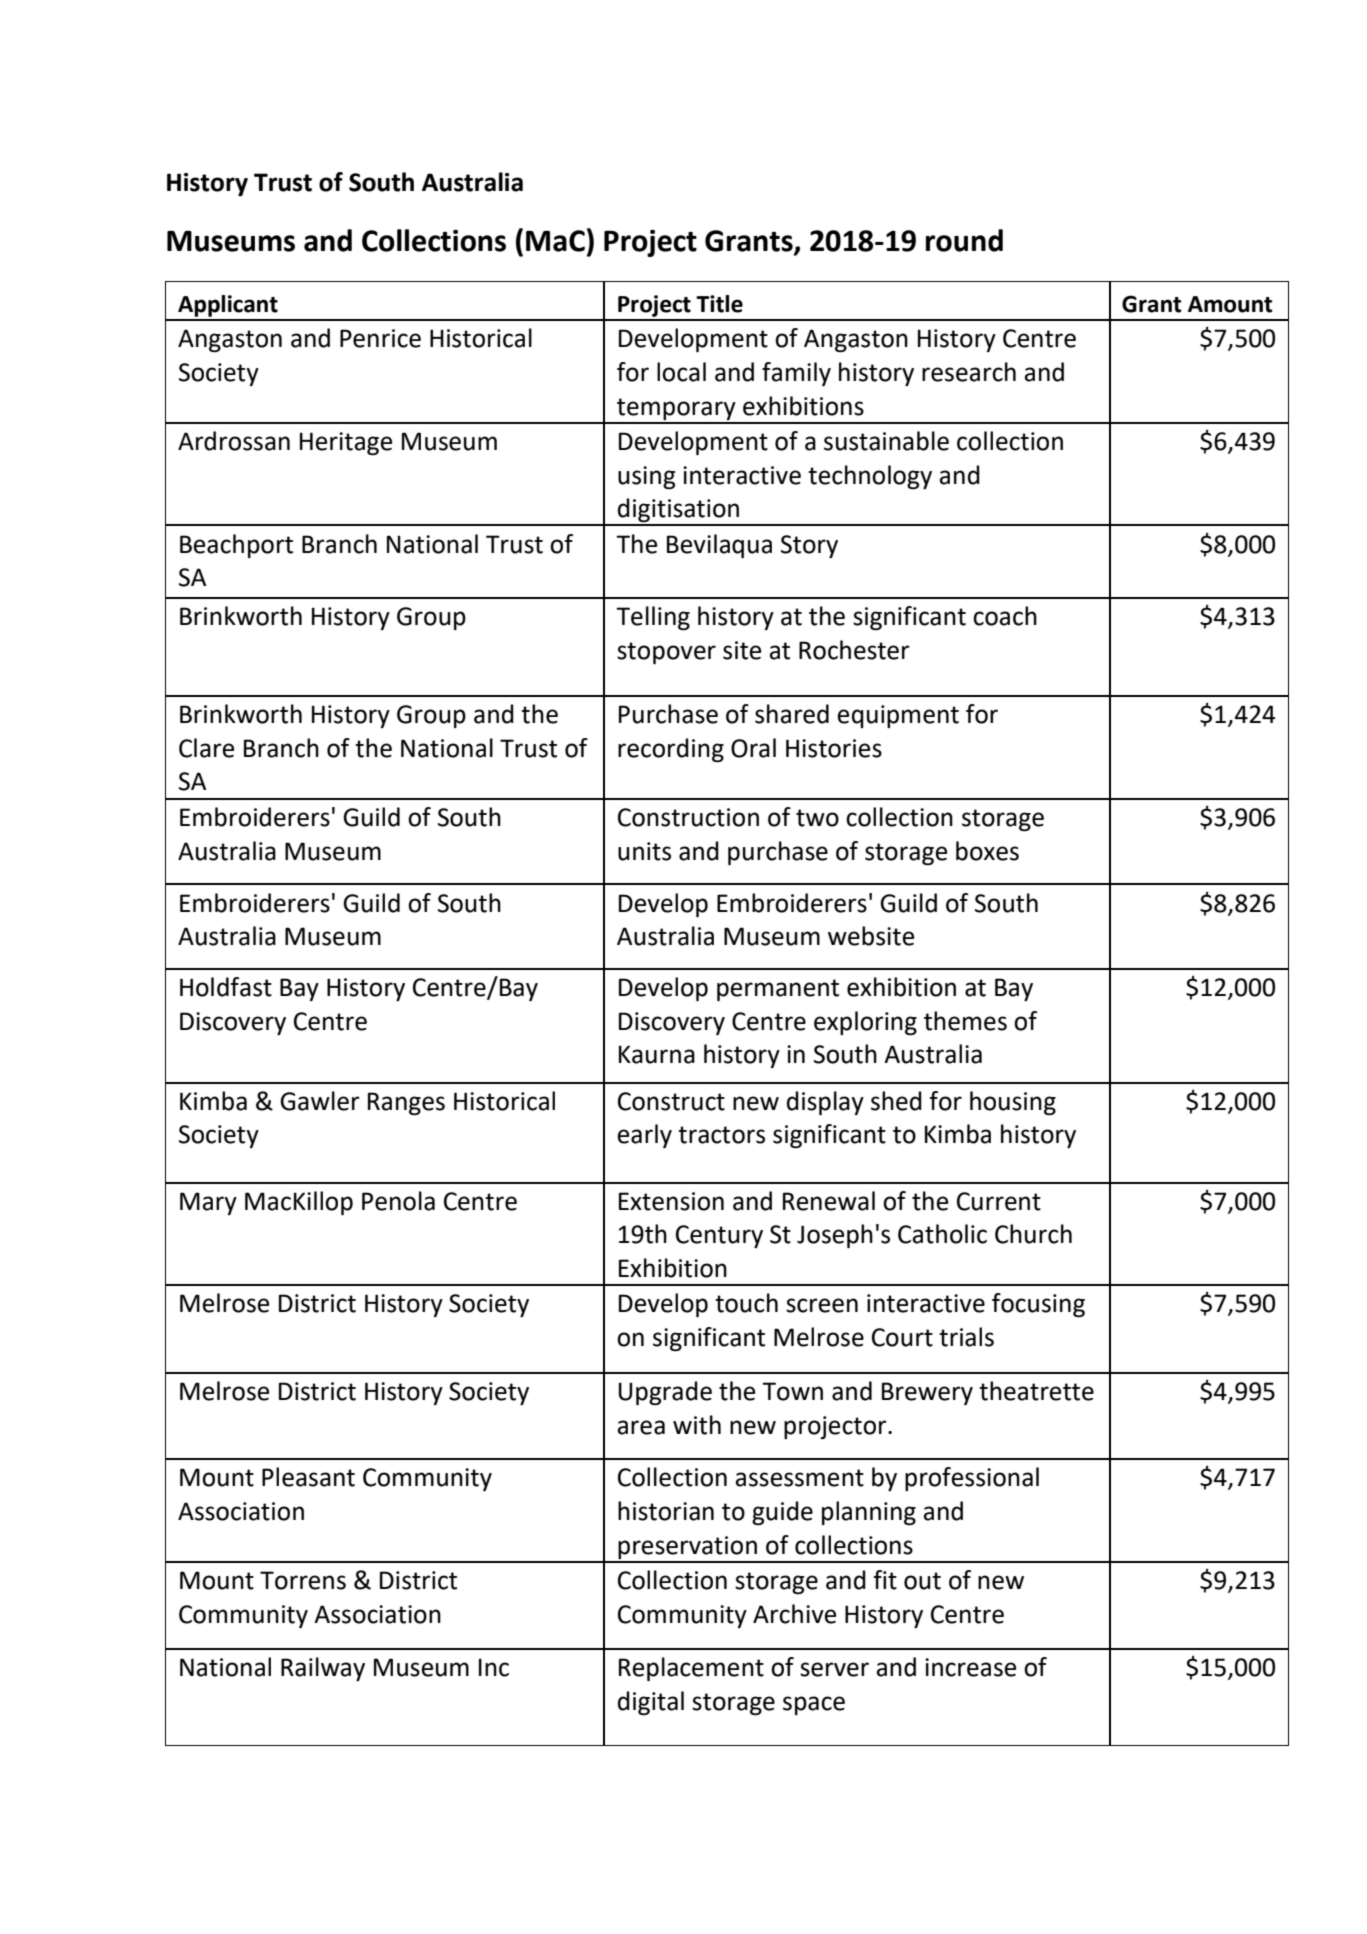 Image resolution: width=1367 pixels, height=1934 pixels. Describe the element at coordinates (964, 240) in the screenshot. I see `round` at that location.
